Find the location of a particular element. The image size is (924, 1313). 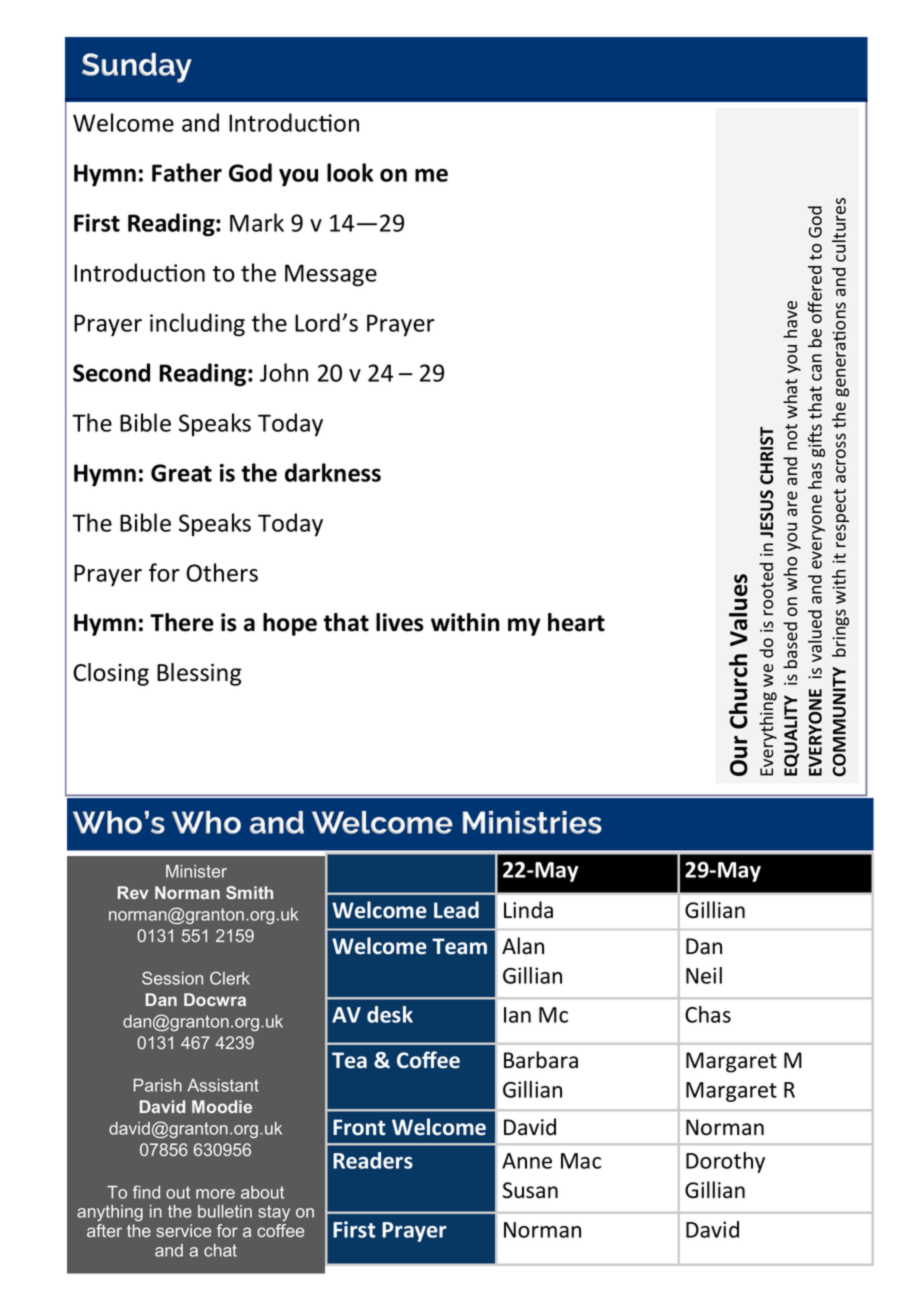

Message is located at coordinates (331, 275).
